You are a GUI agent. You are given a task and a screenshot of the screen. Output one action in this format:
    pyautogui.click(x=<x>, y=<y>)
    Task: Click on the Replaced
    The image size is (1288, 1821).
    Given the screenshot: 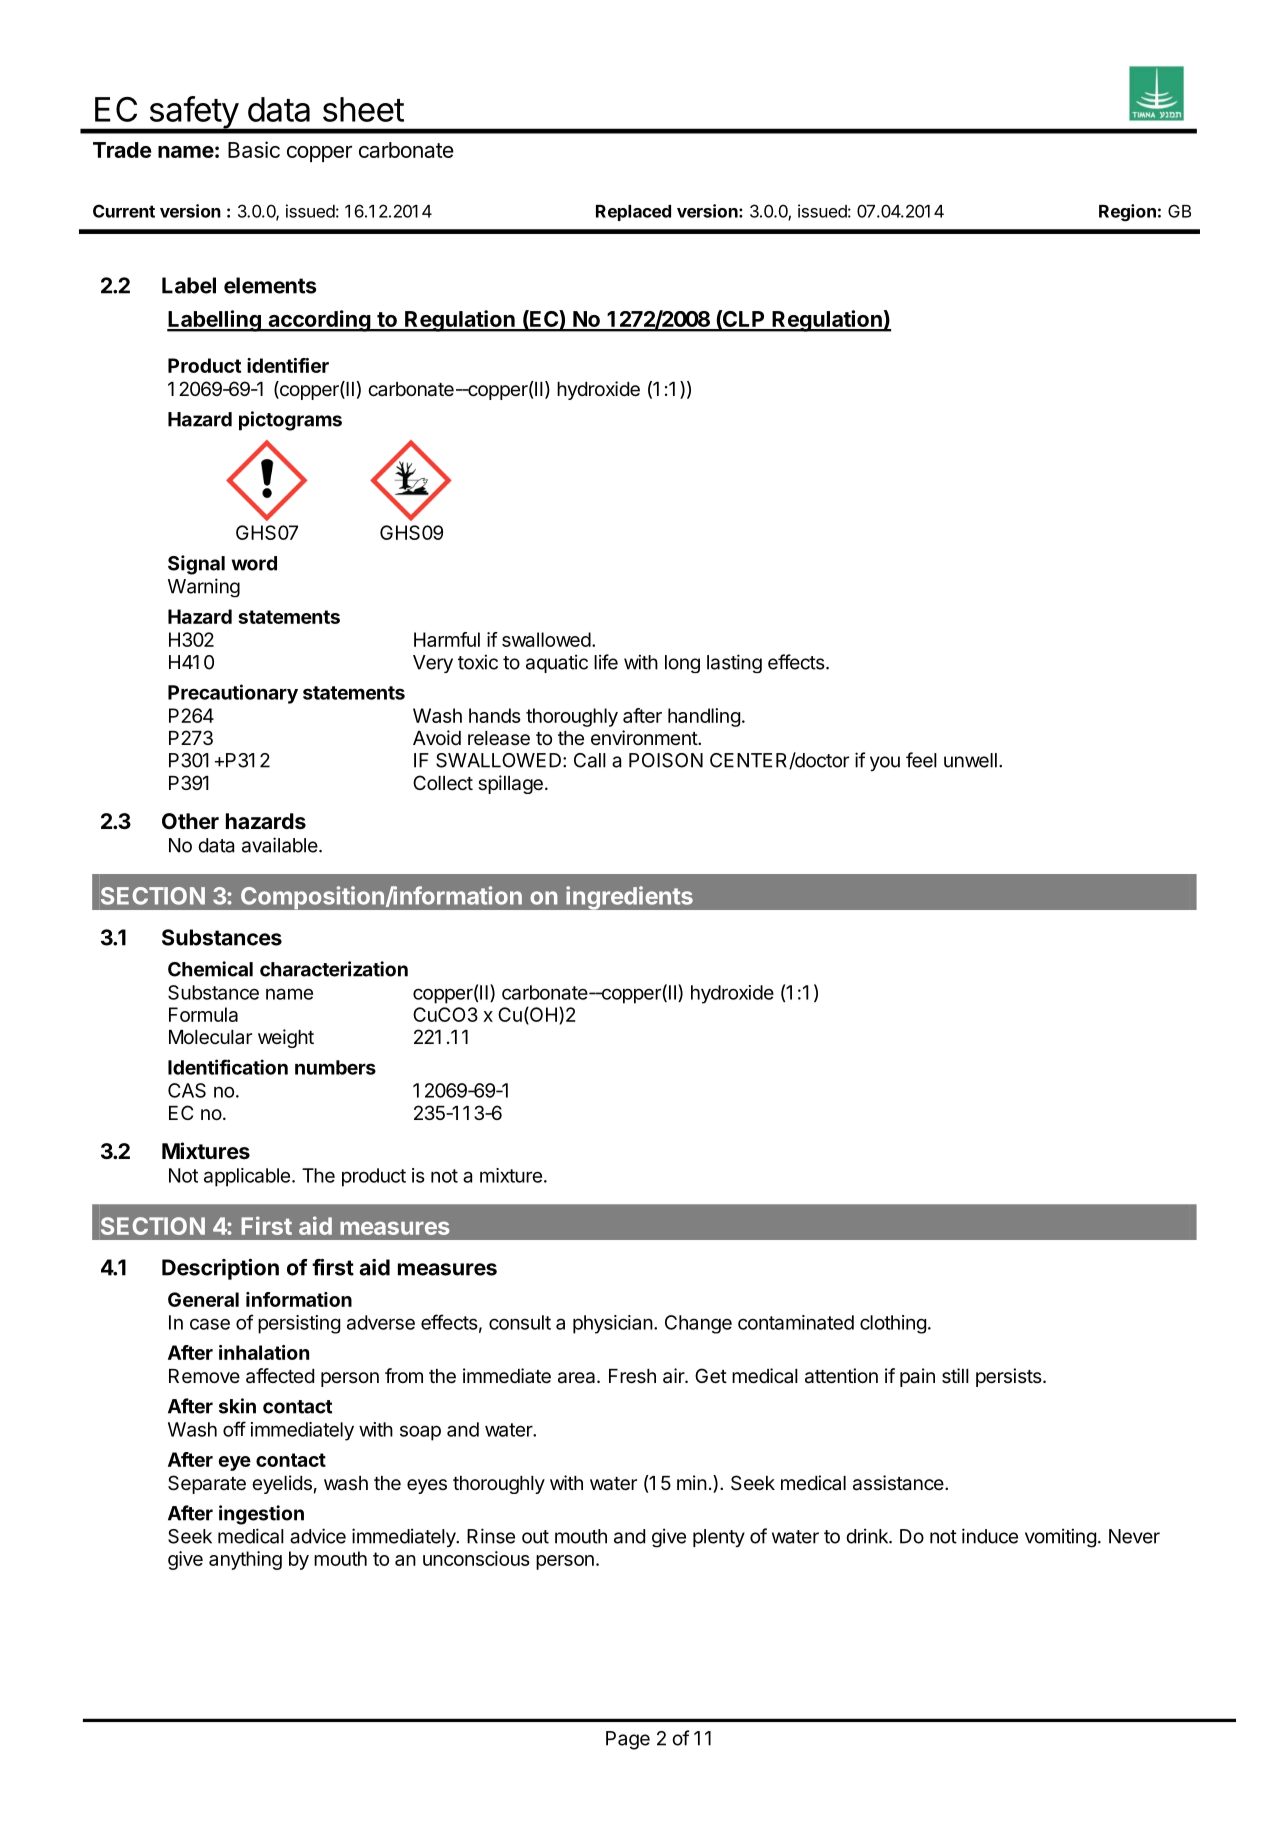 What is the action you would take?
    pyautogui.click(x=633, y=213)
